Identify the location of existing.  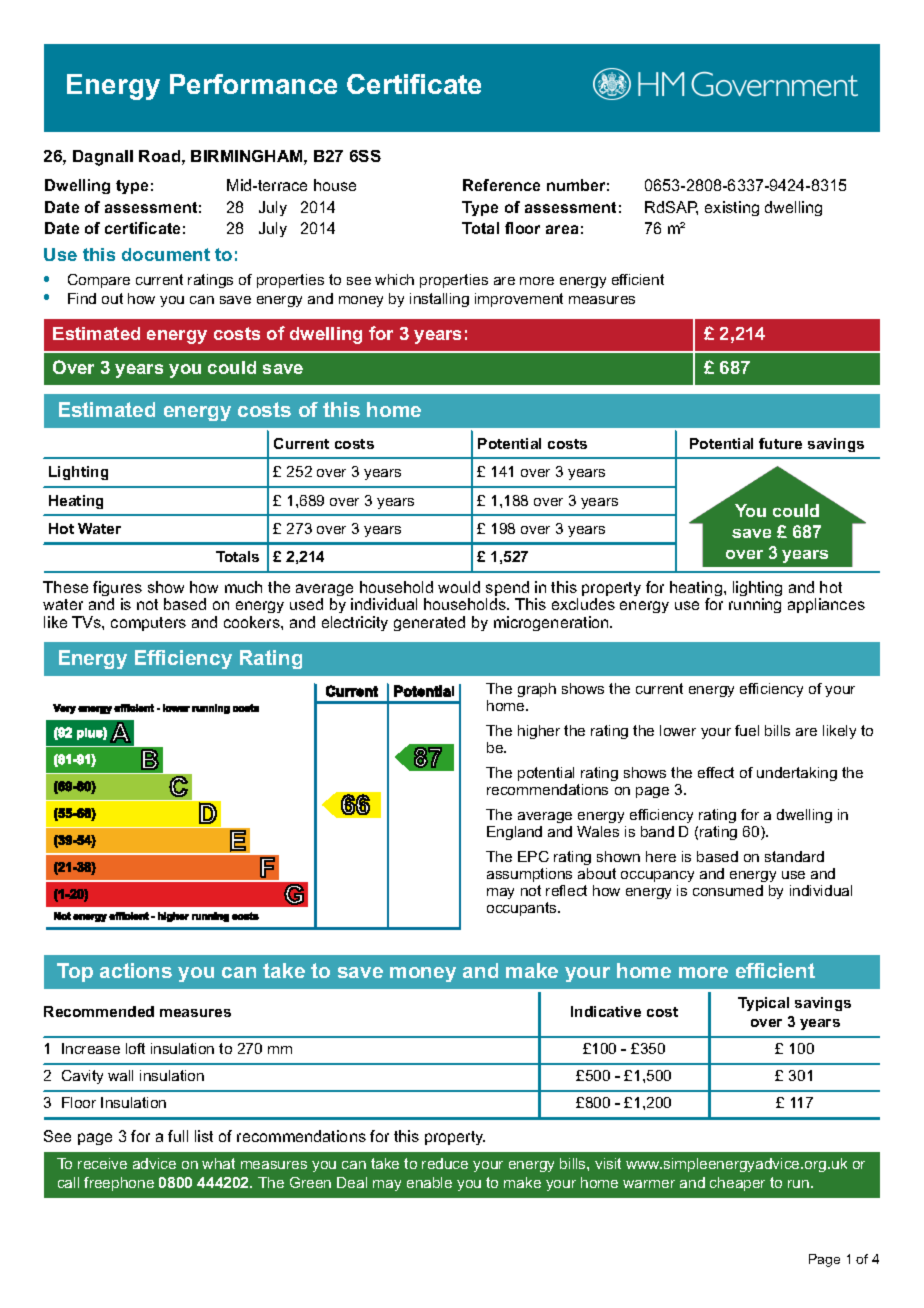
(732, 208).
